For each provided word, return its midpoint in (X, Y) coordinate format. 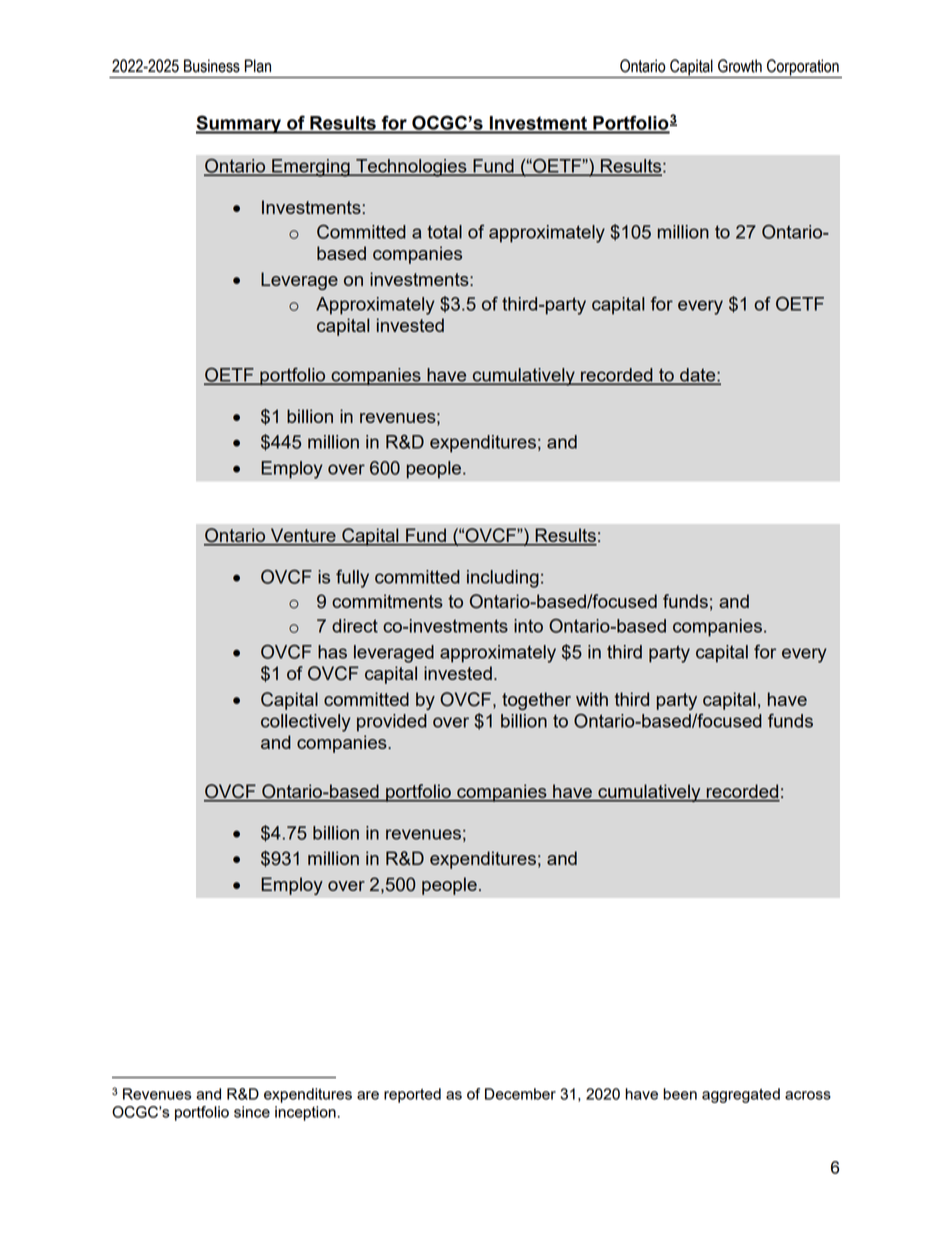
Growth (740, 66)
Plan (258, 66)
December (520, 1094)
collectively (306, 723)
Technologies (411, 168)
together (536, 701)
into (528, 626)
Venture (303, 536)
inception (305, 1113)
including (503, 579)
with (592, 699)
